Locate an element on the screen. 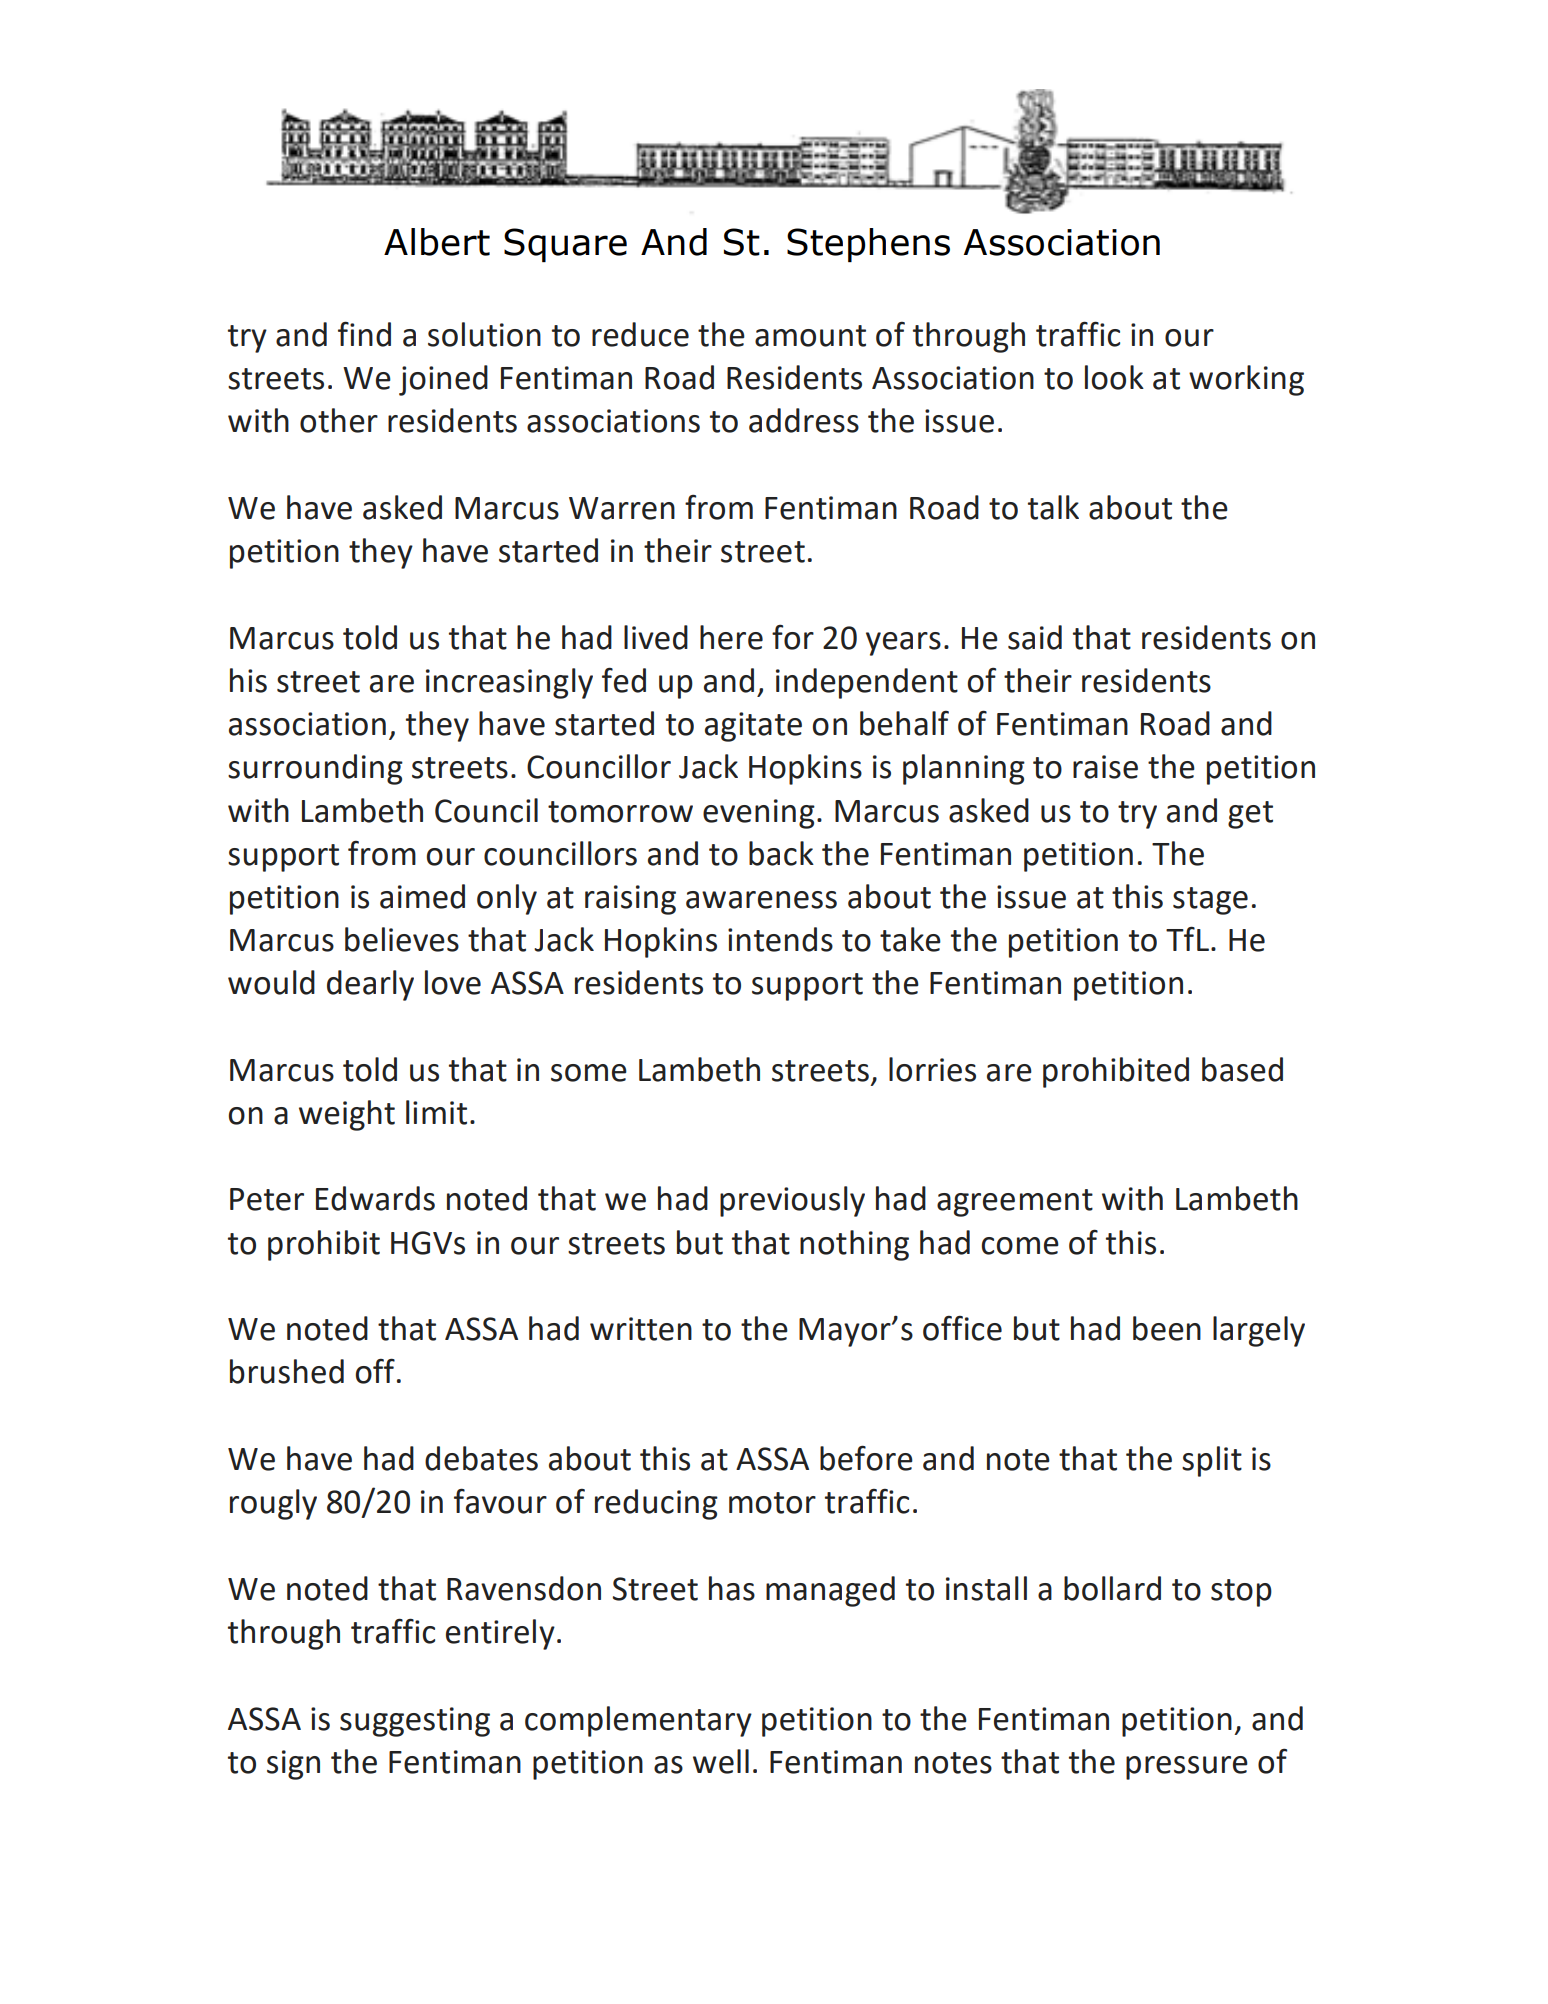 This screenshot has width=1548, height=2004. Edwards is located at coordinates (375, 1198).
